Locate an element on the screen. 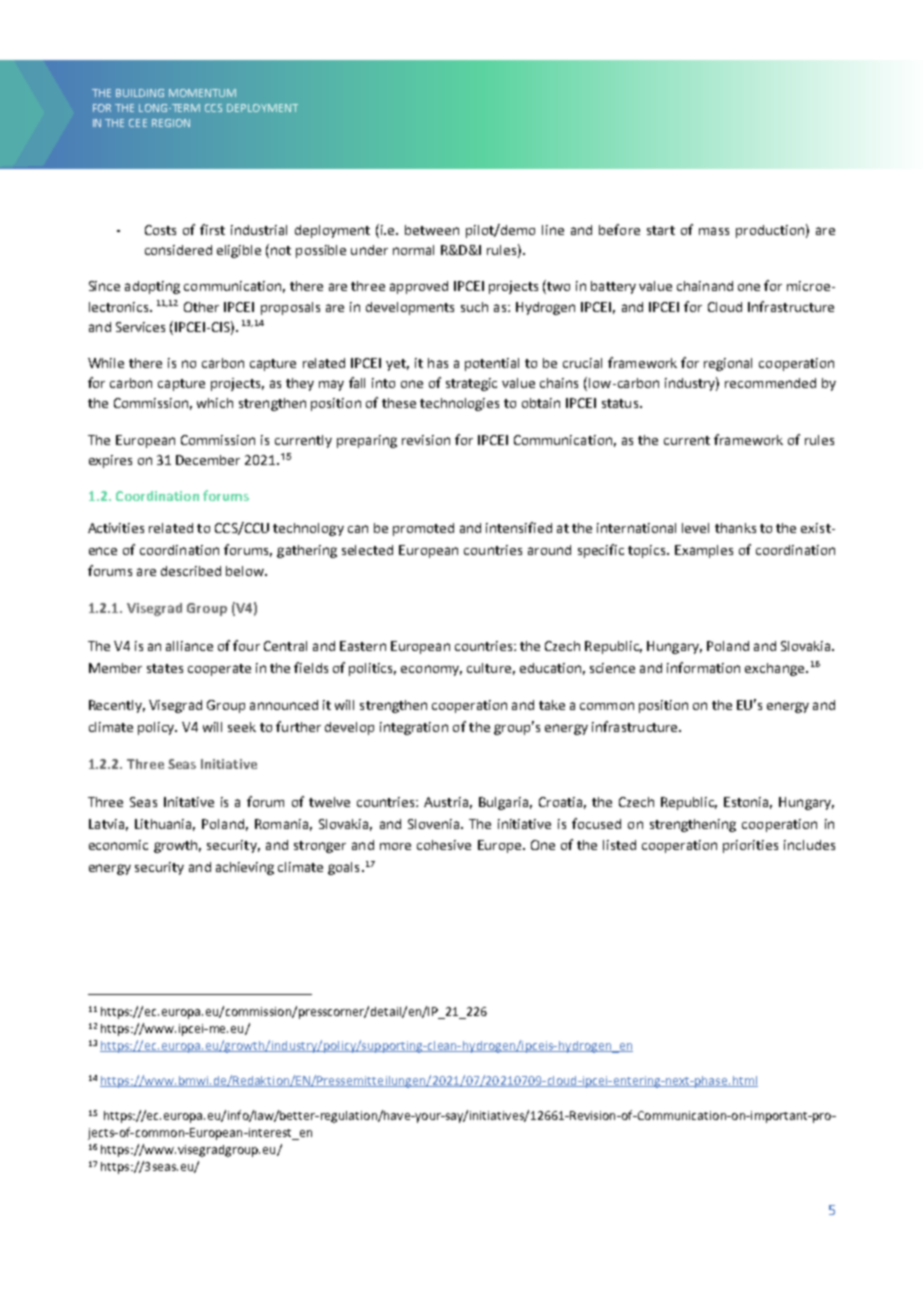  December is located at coordinates (208, 460).
